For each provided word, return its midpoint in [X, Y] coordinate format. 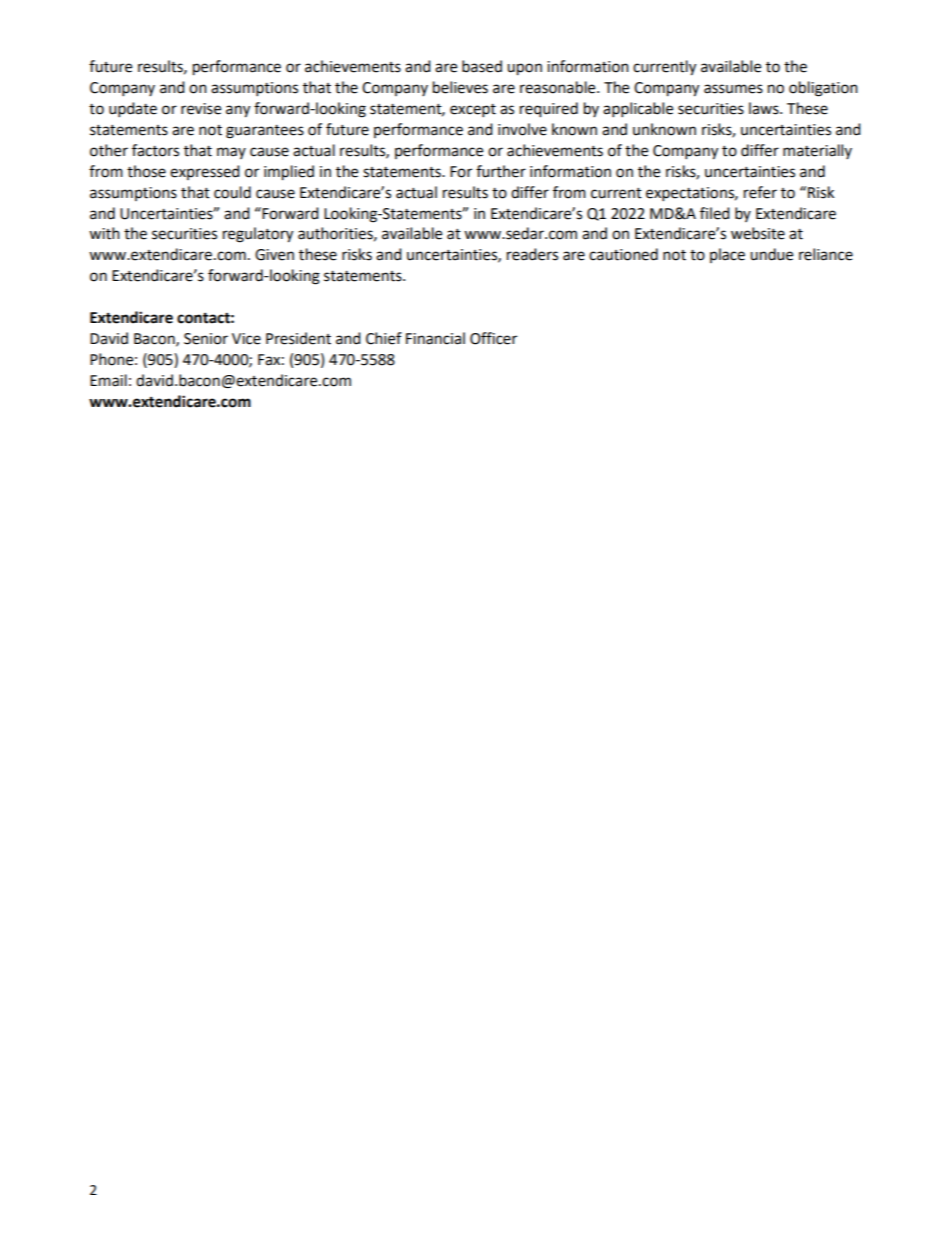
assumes [733, 89]
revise [201, 109]
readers [532, 254]
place [727, 255]
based [482, 66]
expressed [205, 172]
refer [760, 192]
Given [274, 255]
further [501, 171]
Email [108, 380]
